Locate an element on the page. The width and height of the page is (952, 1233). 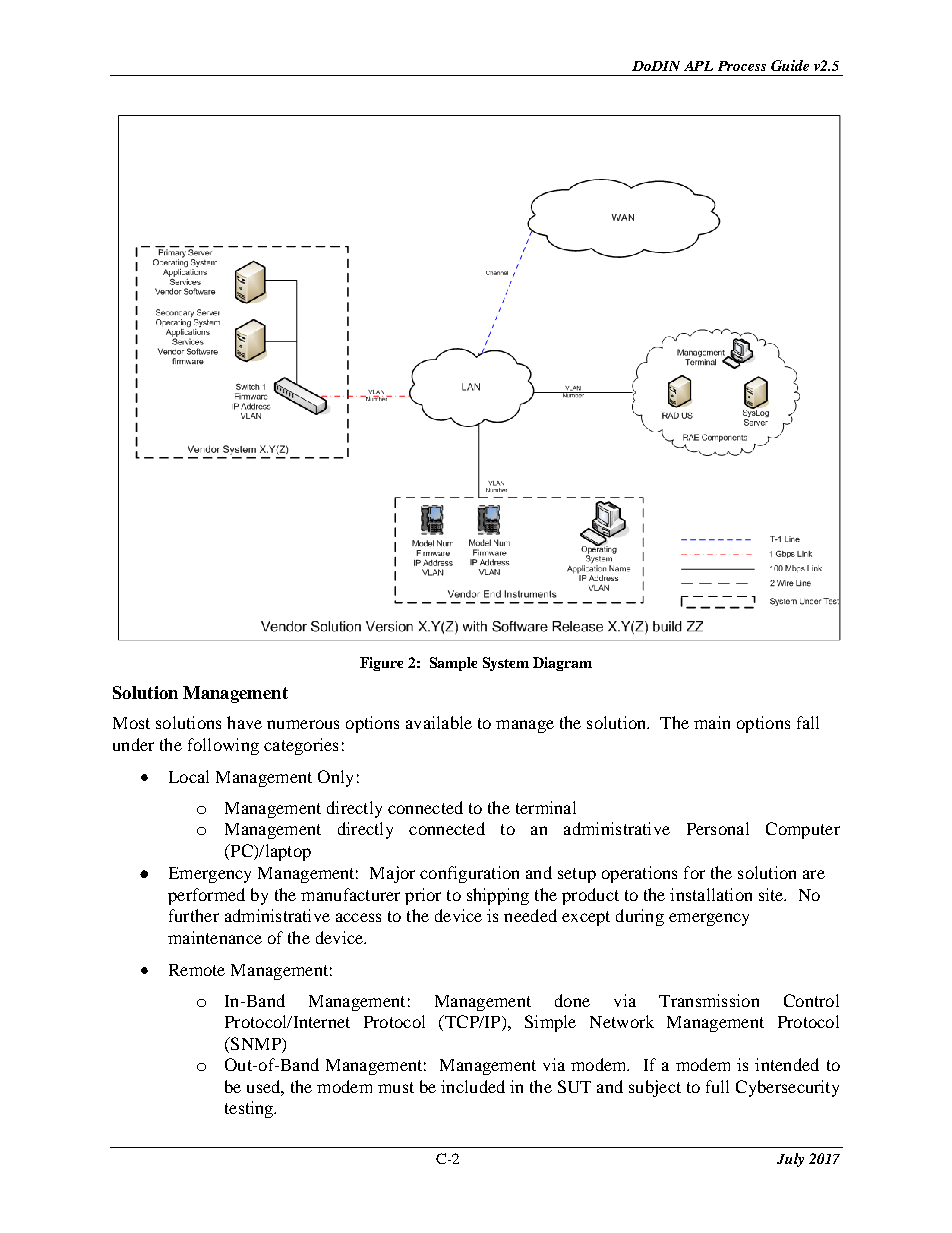
fall is located at coordinates (808, 722).
